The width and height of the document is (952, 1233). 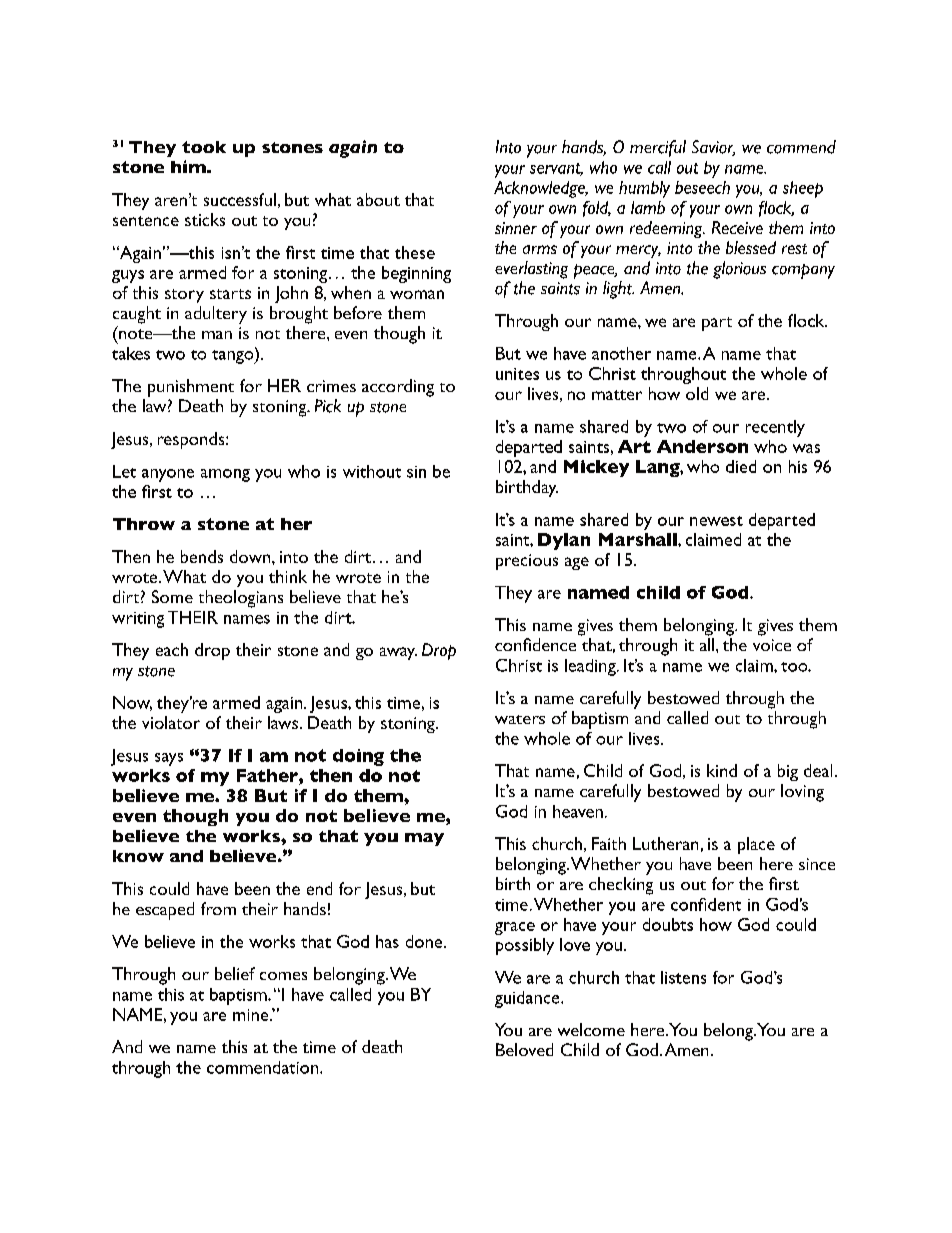 I want to click on punishment, so click(x=191, y=388).
